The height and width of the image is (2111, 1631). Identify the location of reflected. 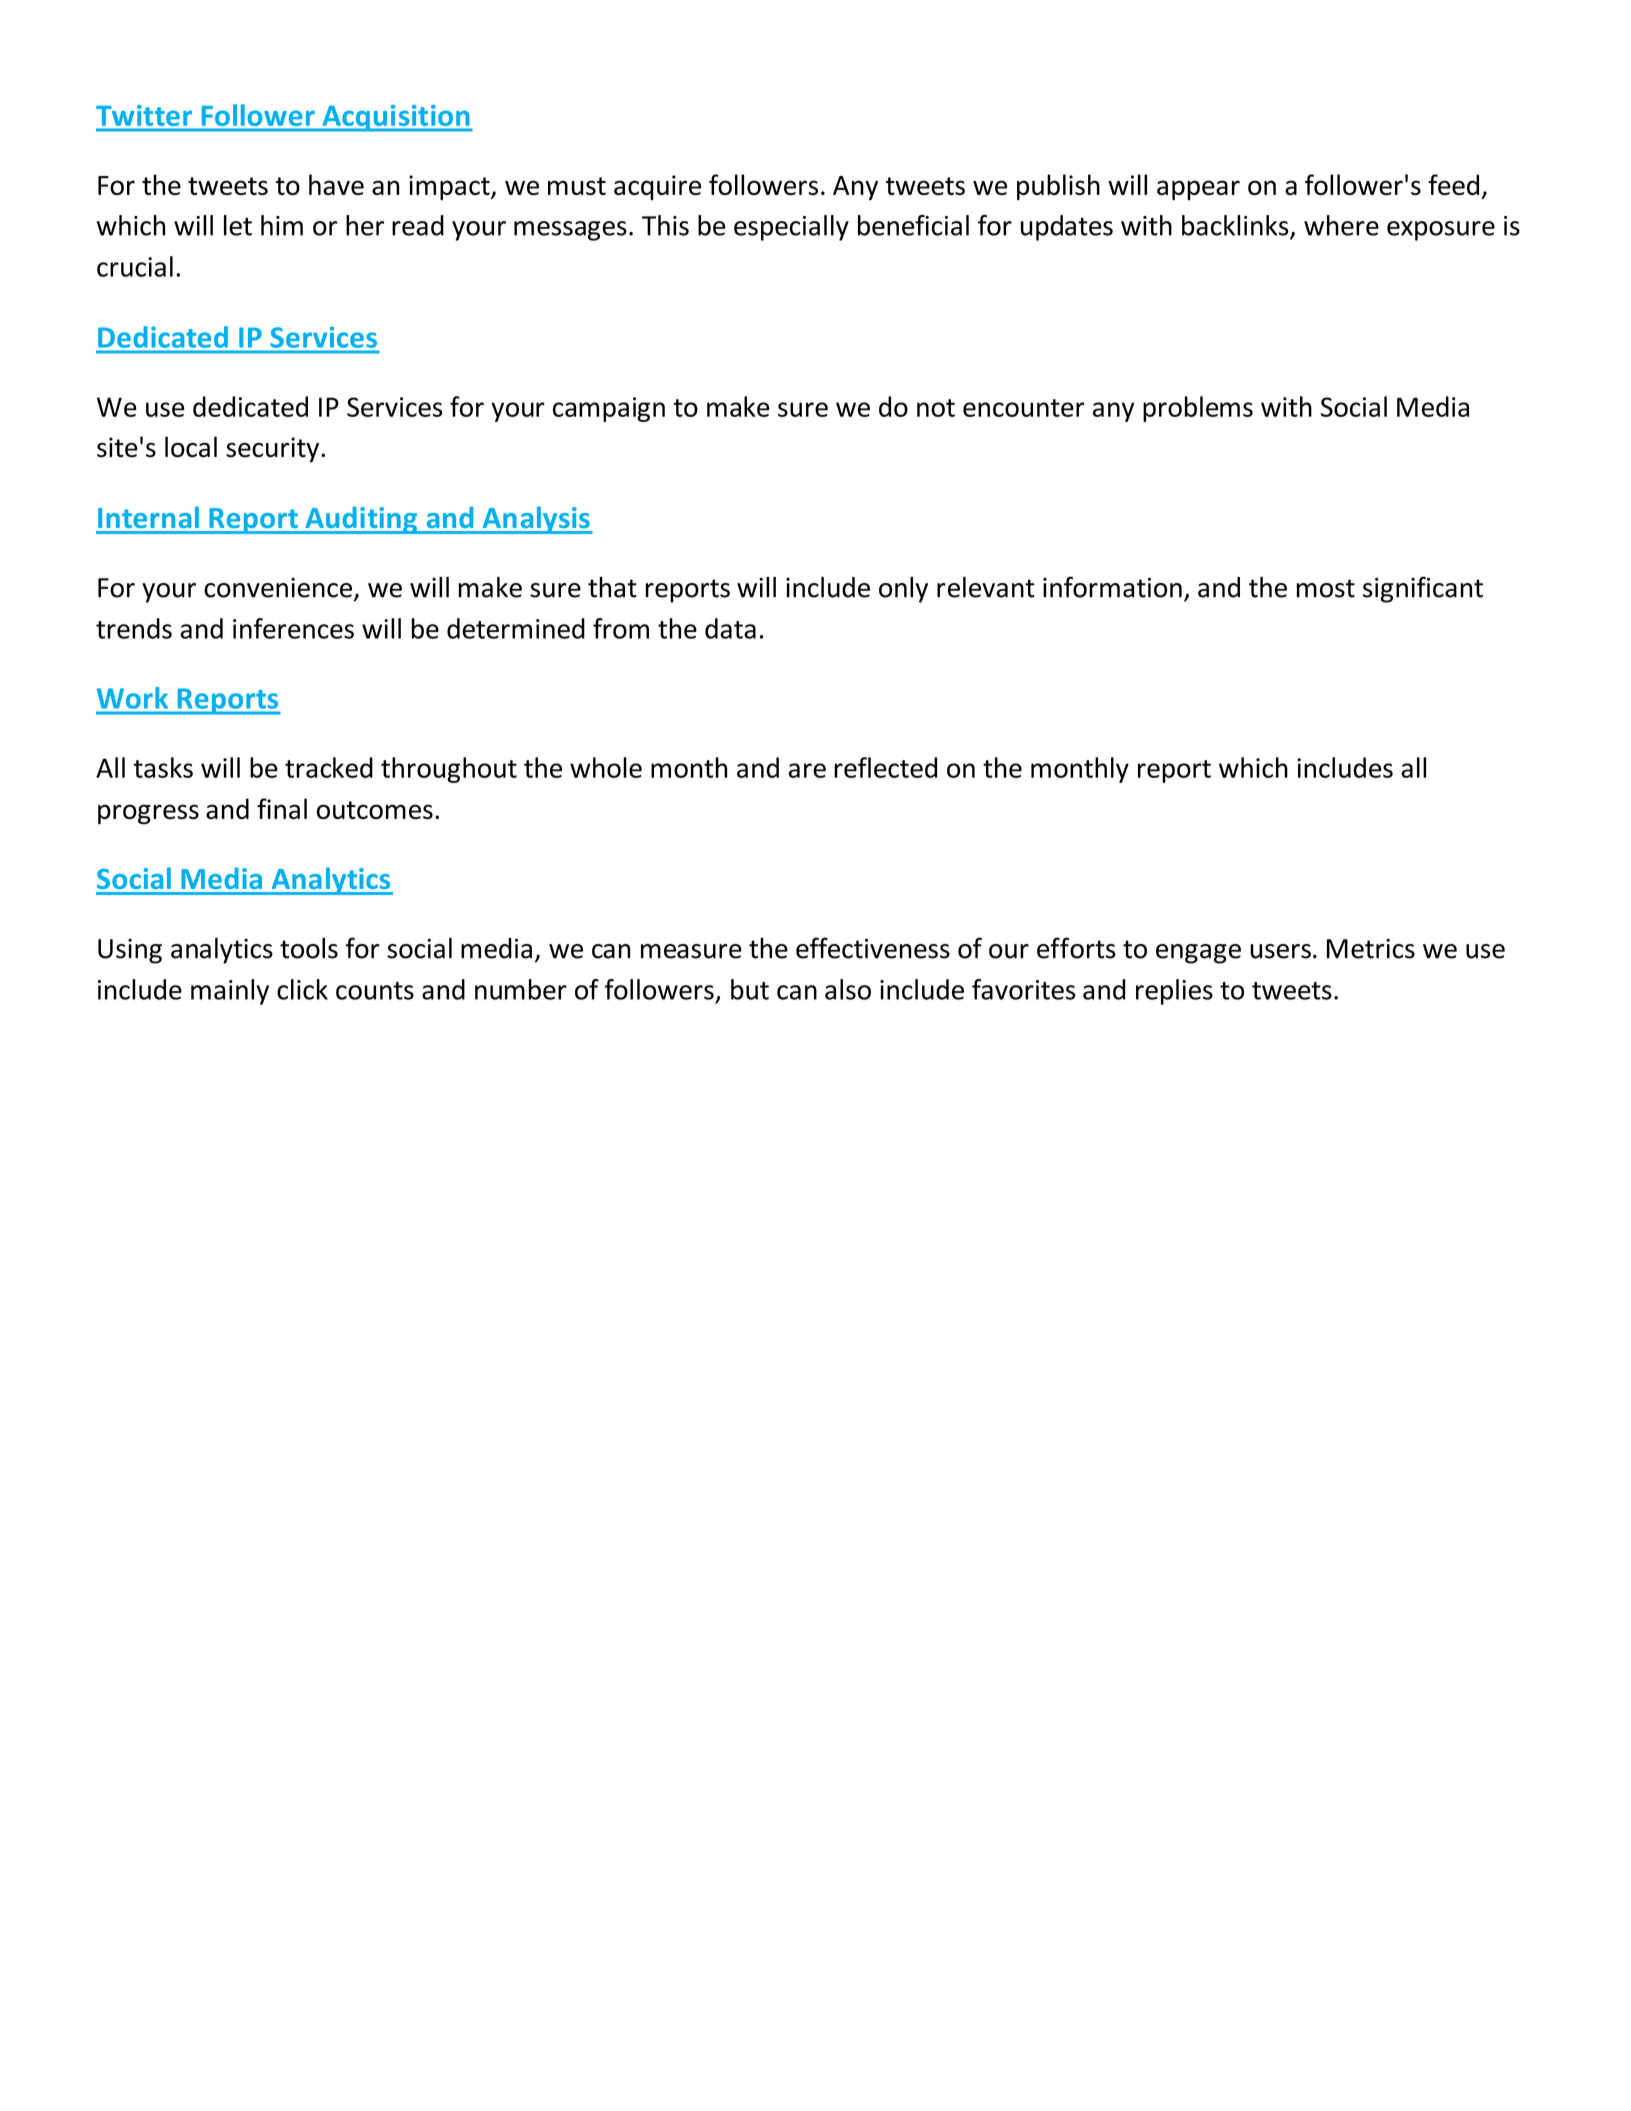
(885, 767).
